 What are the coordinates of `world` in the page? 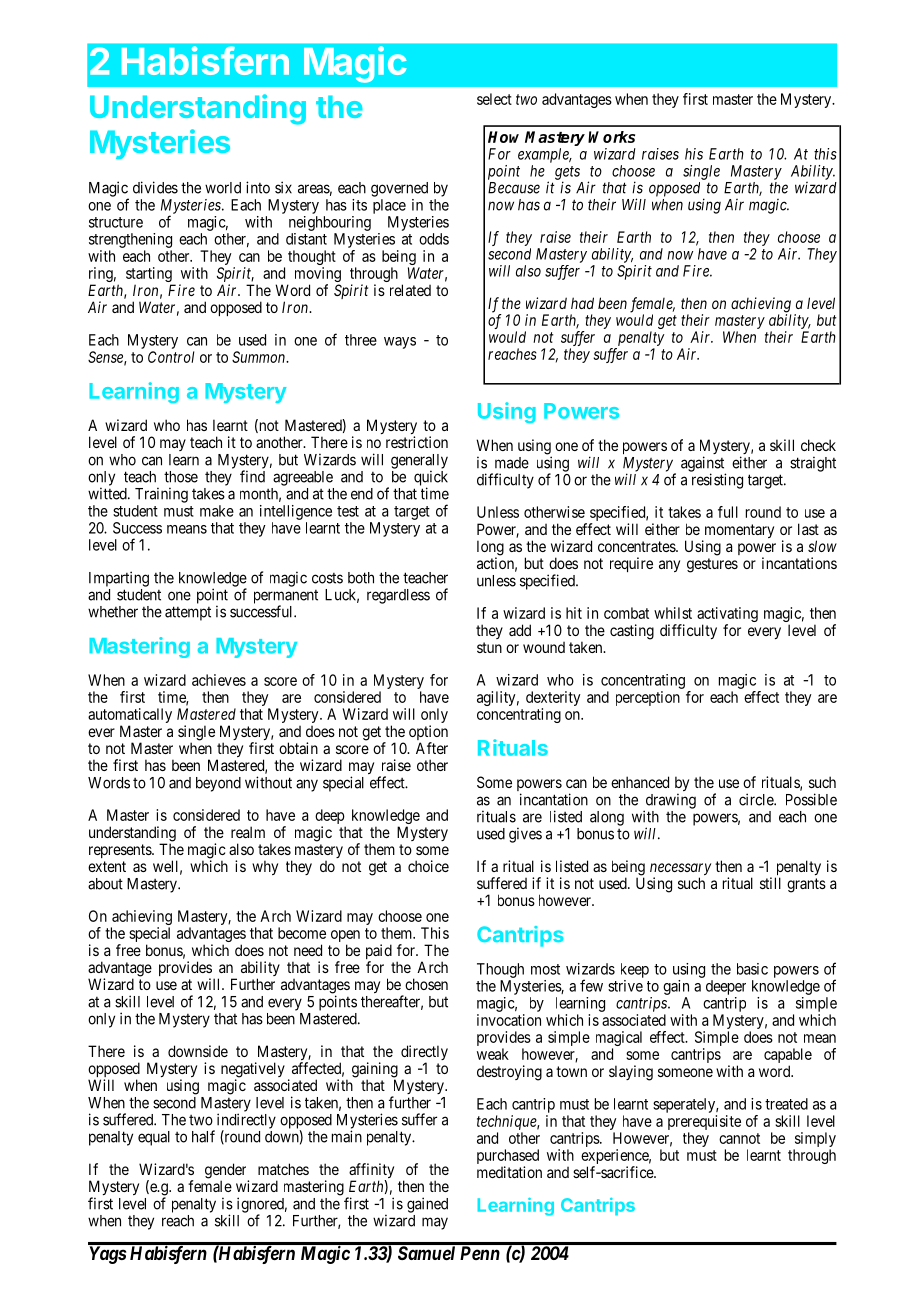 It's located at (223, 188).
